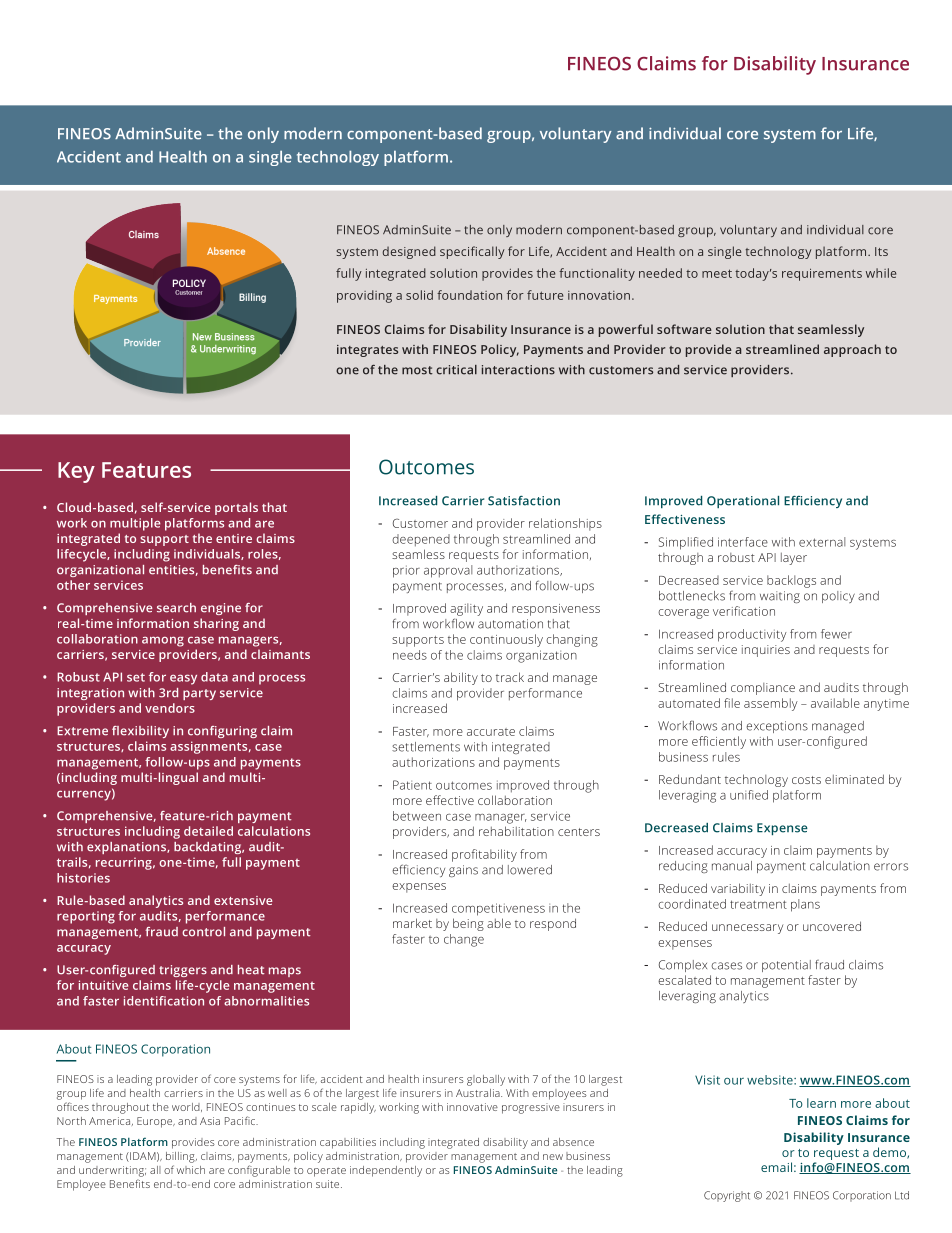 The image size is (952, 1233). Describe the element at coordinates (364, 296) in the screenshot. I see `providing` at that location.
